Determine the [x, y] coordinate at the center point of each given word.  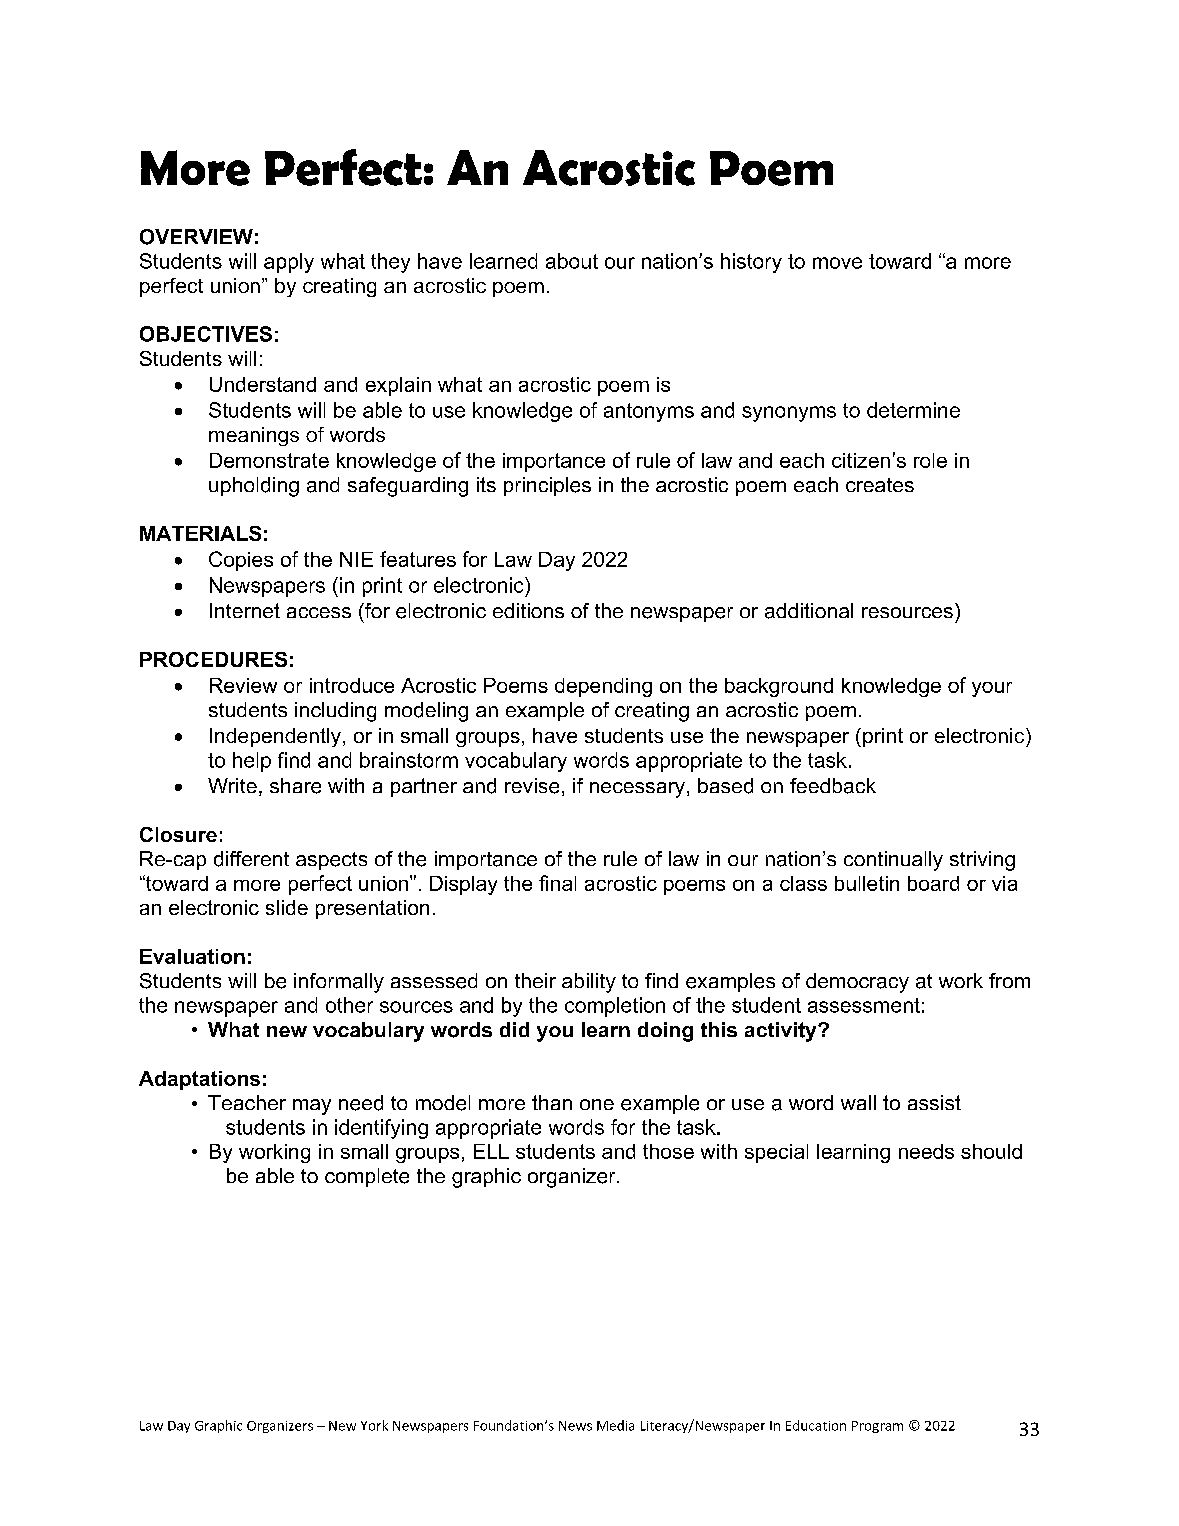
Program [877, 1427]
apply [289, 263]
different [251, 859]
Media [615, 1425]
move [837, 263]
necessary [637, 790]
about [572, 261]
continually [893, 861]
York [374, 1425]
